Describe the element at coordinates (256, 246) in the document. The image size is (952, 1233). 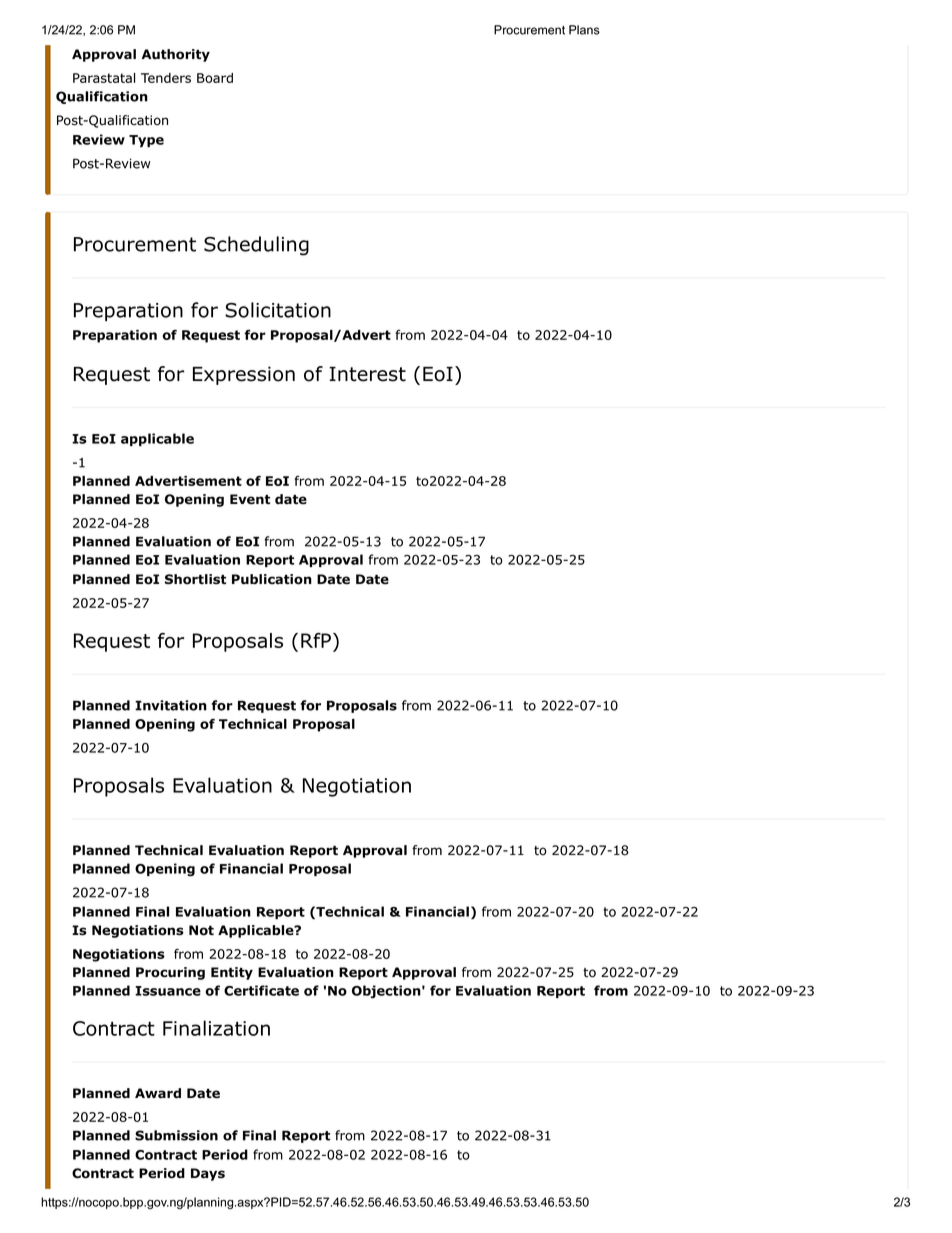
I see `Scheduling` at that location.
